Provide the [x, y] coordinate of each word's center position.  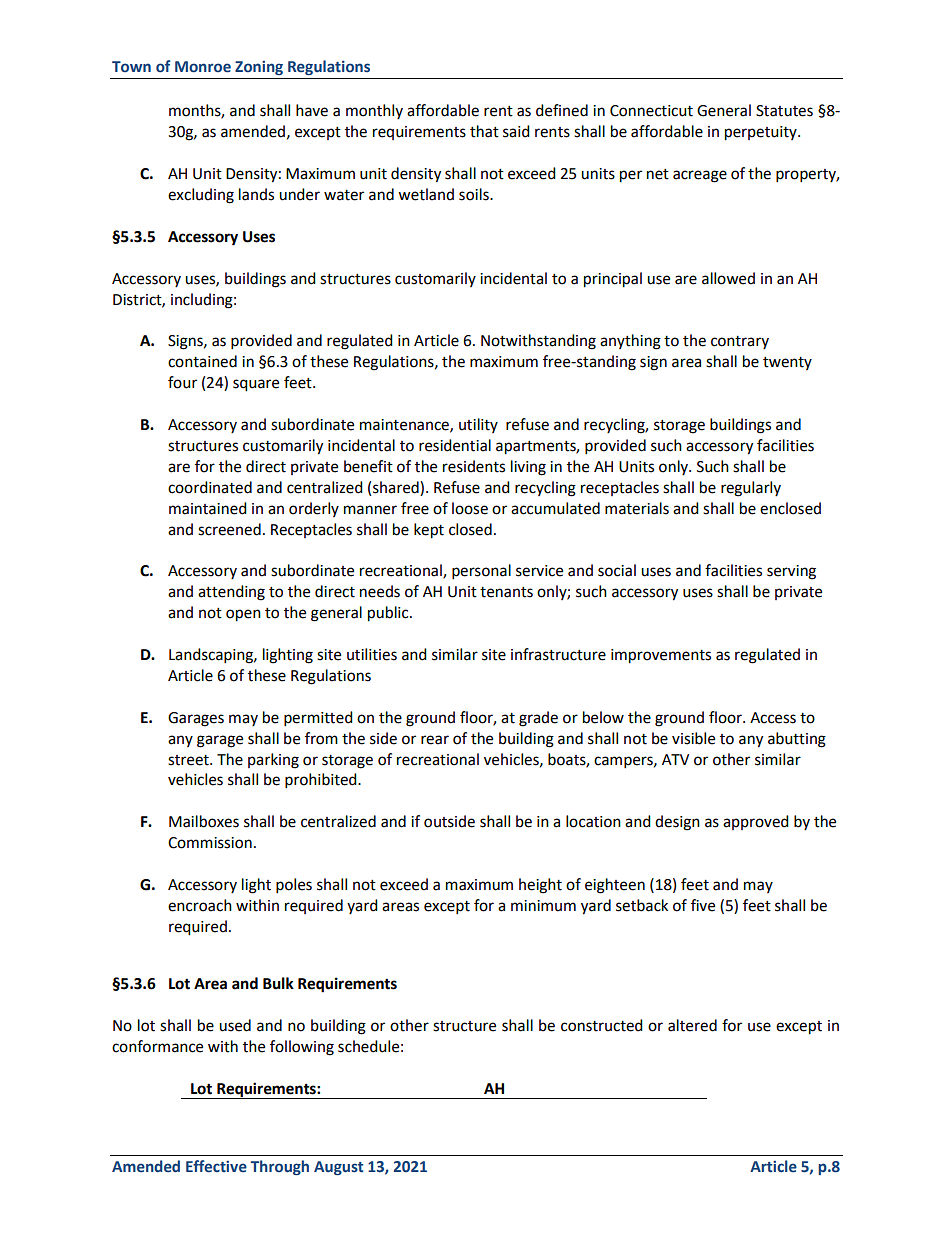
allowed [728, 278]
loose [470, 508]
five [703, 905]
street [189, 760]
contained [202, 361]
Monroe [203, 67]
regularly [751, 489]
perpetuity [762, 133]
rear [435, 740]
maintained [208, 508]
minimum [543, 906]
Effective [216, 1166]
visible [693, 738]
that [484, 131]
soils [475, 194]
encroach [200, 905]
